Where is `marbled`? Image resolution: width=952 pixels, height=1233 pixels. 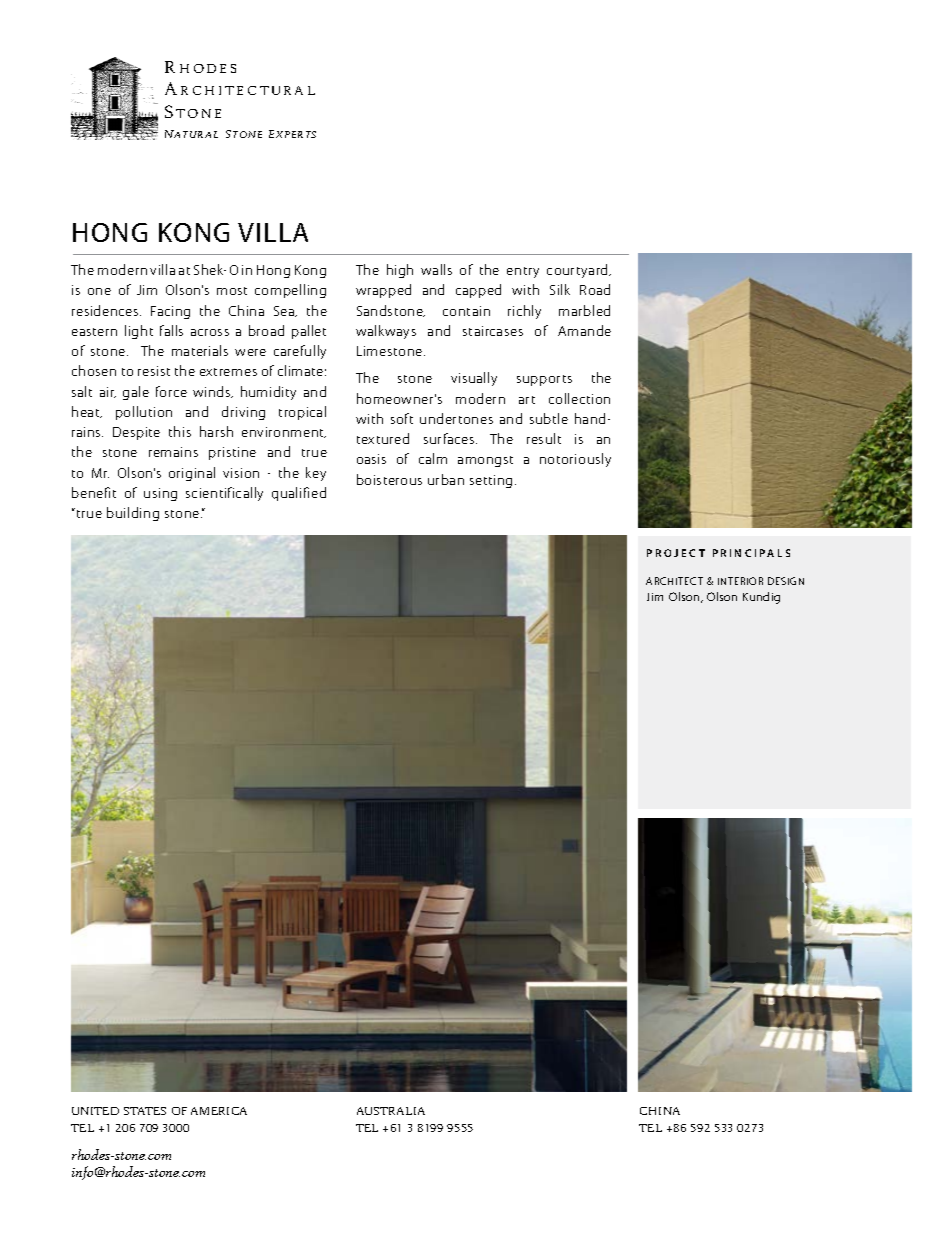 marbled is located at coordinates (584, 310).
